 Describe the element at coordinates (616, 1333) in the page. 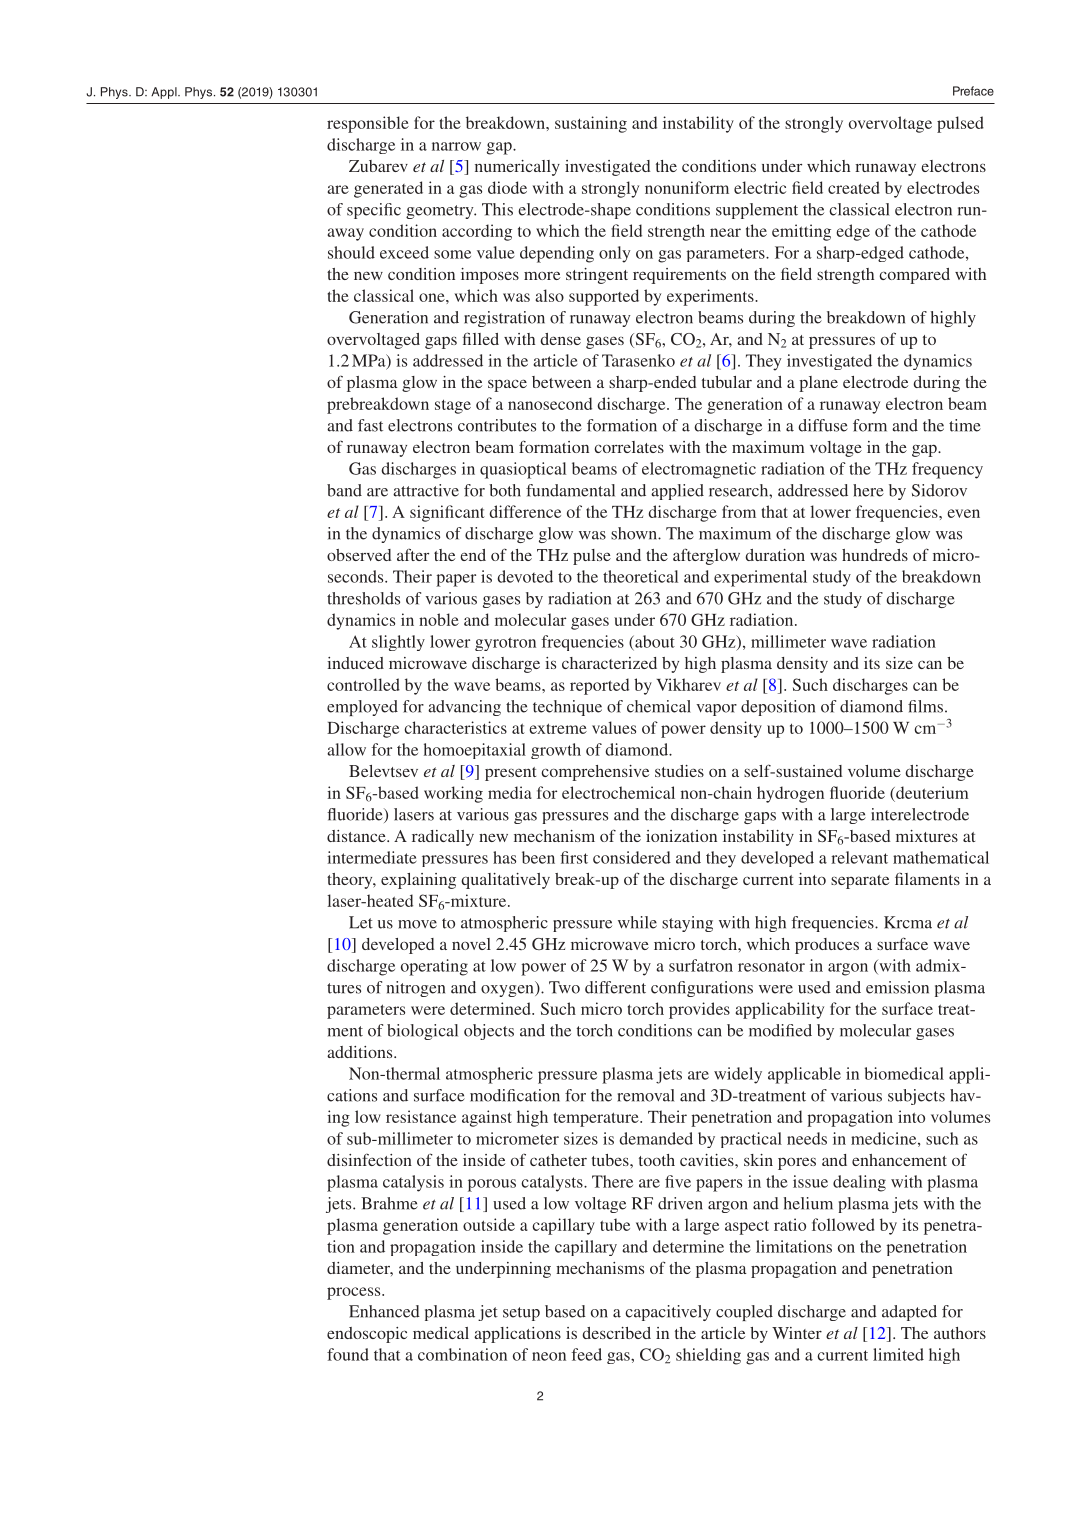

I see `described` at that location.
